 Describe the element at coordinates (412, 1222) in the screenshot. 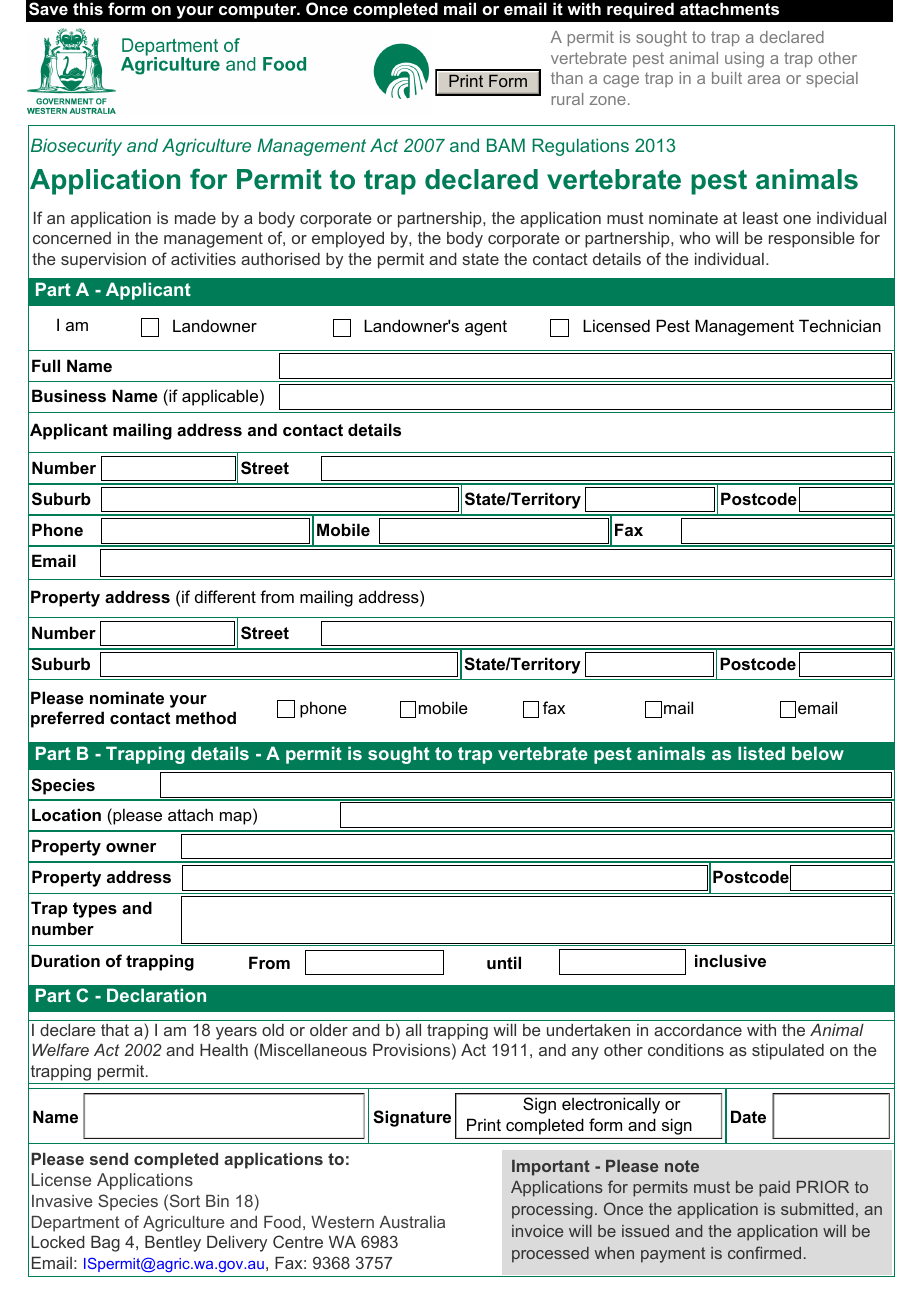

I see `Australia` at that location.
